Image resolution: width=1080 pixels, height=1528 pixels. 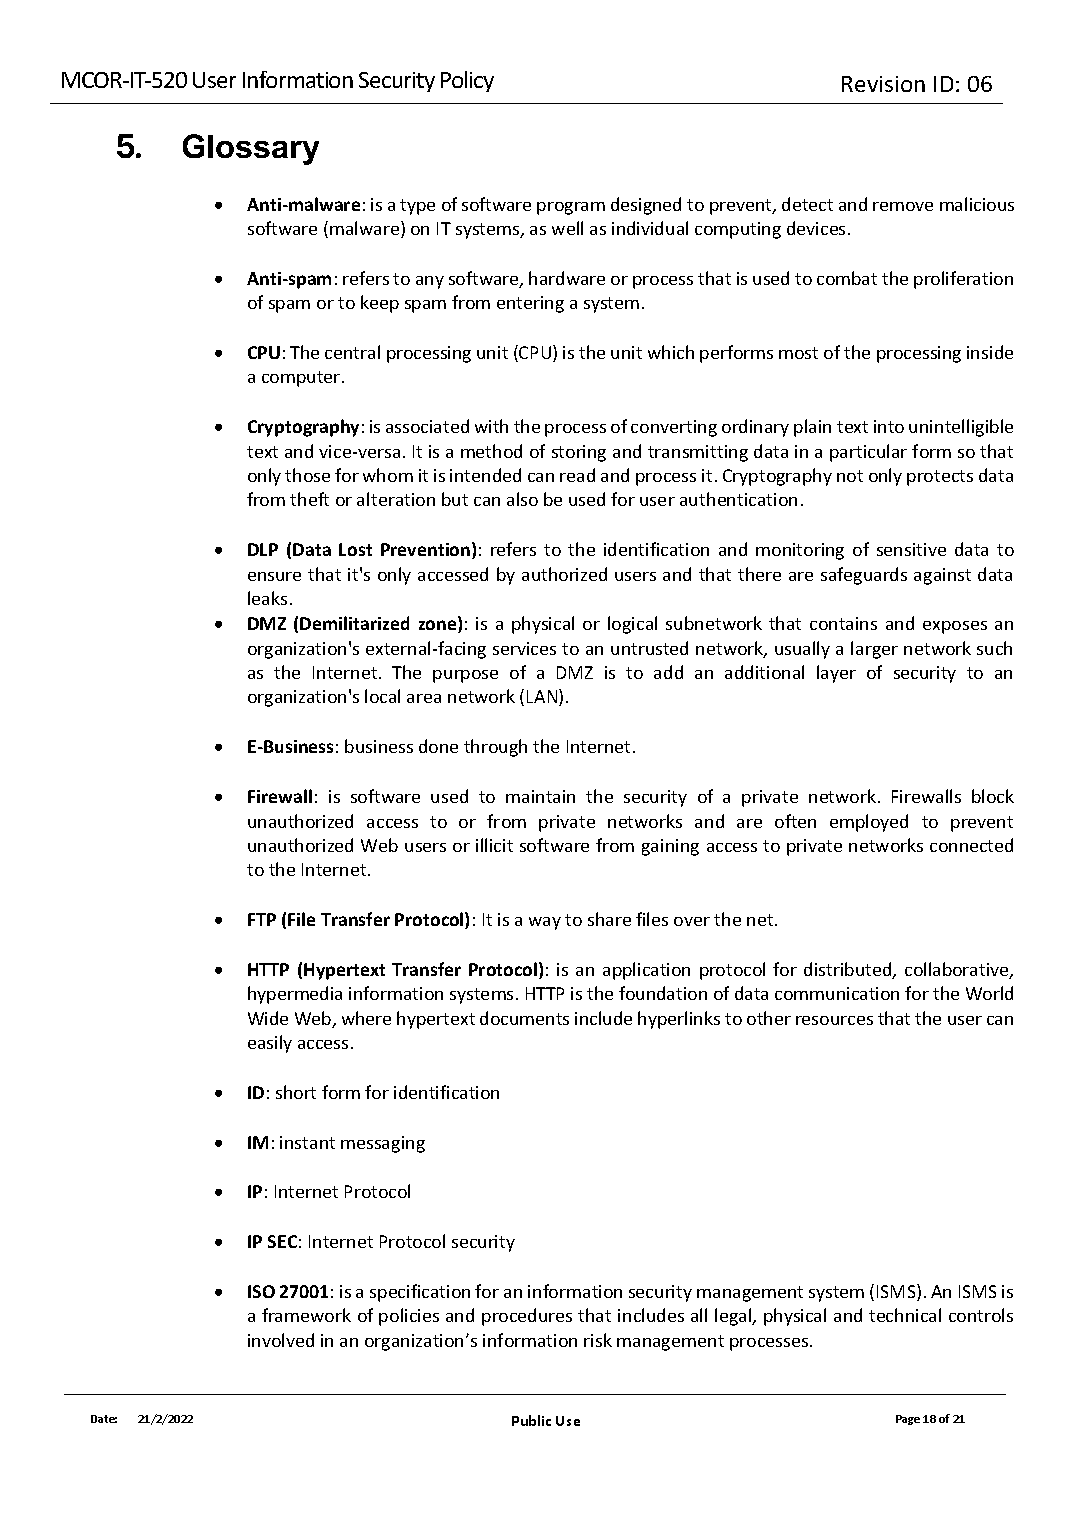 I want to click on Revision, so click(x=883, y=84).
